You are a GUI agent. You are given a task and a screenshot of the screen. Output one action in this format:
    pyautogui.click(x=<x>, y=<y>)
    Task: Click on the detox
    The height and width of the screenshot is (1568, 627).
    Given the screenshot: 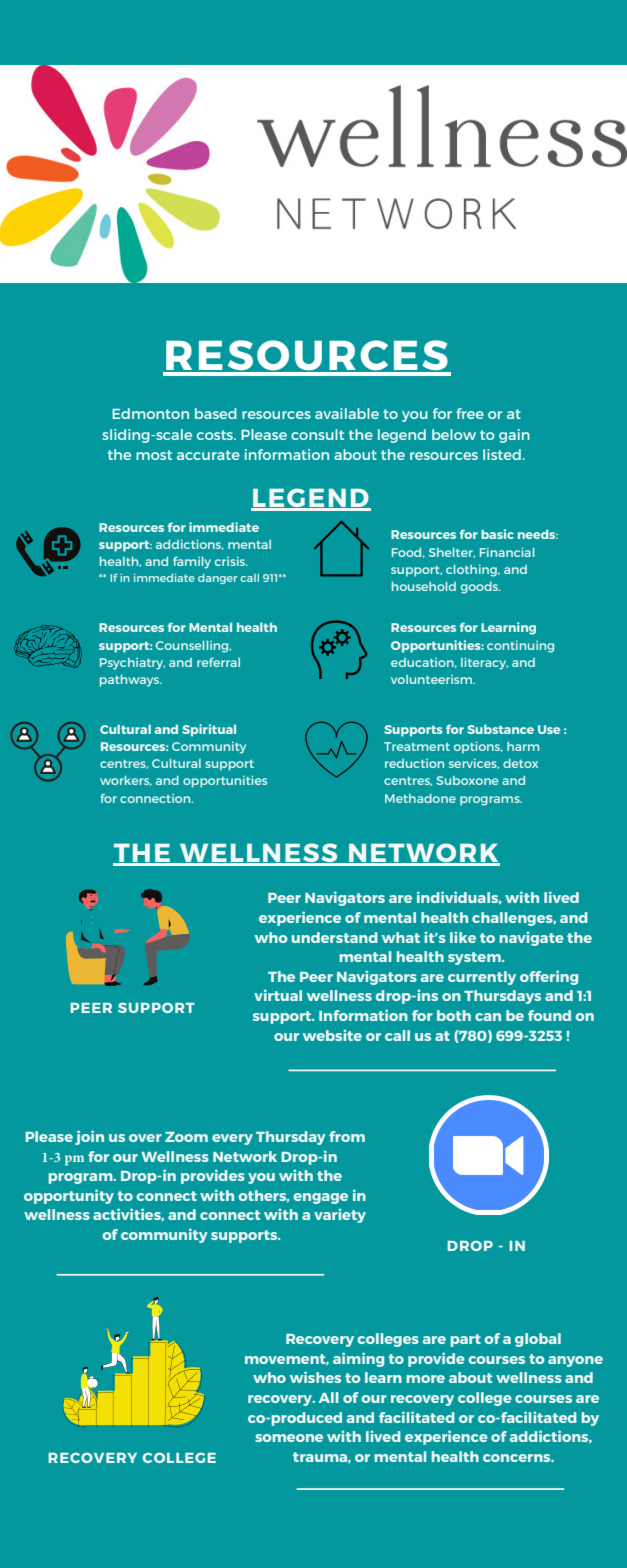 What is the action you would take?
    pyautogui.click(x=520, y=763)
